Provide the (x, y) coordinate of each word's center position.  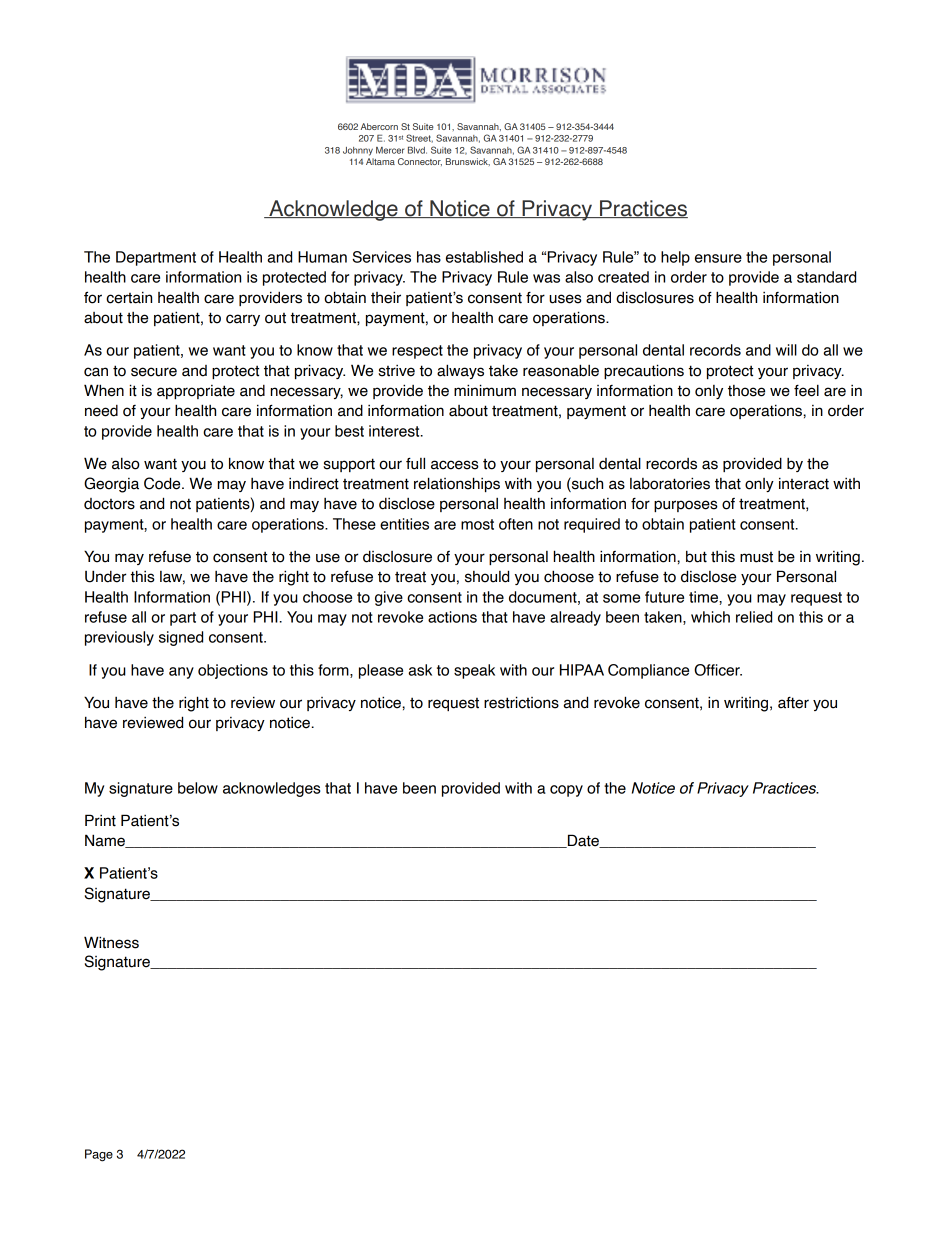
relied (754, 617)
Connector (420, 162)
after (793, 703)
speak (474, 671)
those (746, 391)
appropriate (196, 392)
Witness (111, 942)
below (198, 788)
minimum (485, 390)
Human (322, 257)
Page (99, 1155)
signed (181, 638)
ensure (718, 258)
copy (566, 791)
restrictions (521, 702)
